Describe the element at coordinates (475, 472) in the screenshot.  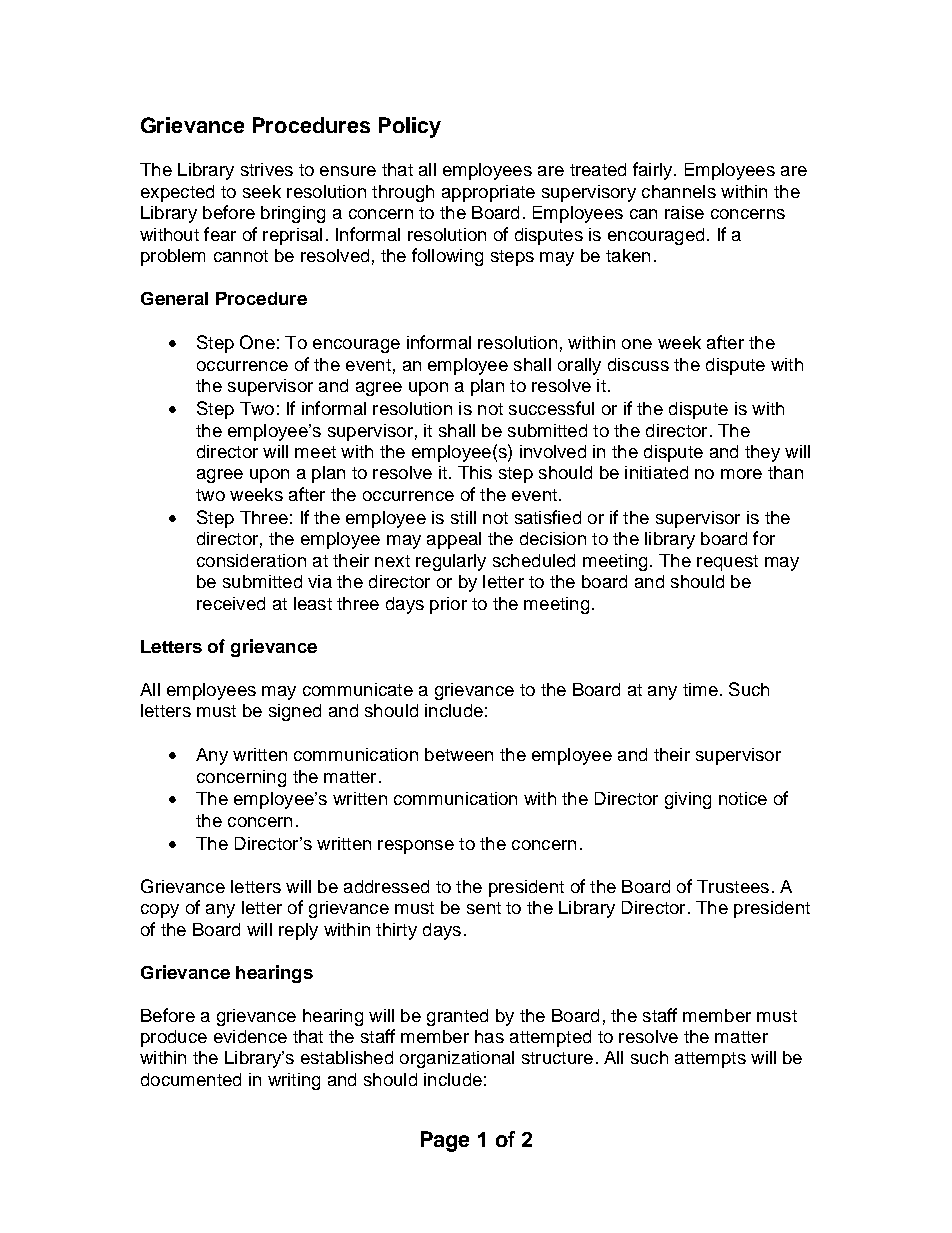
I see `This` at that location.
